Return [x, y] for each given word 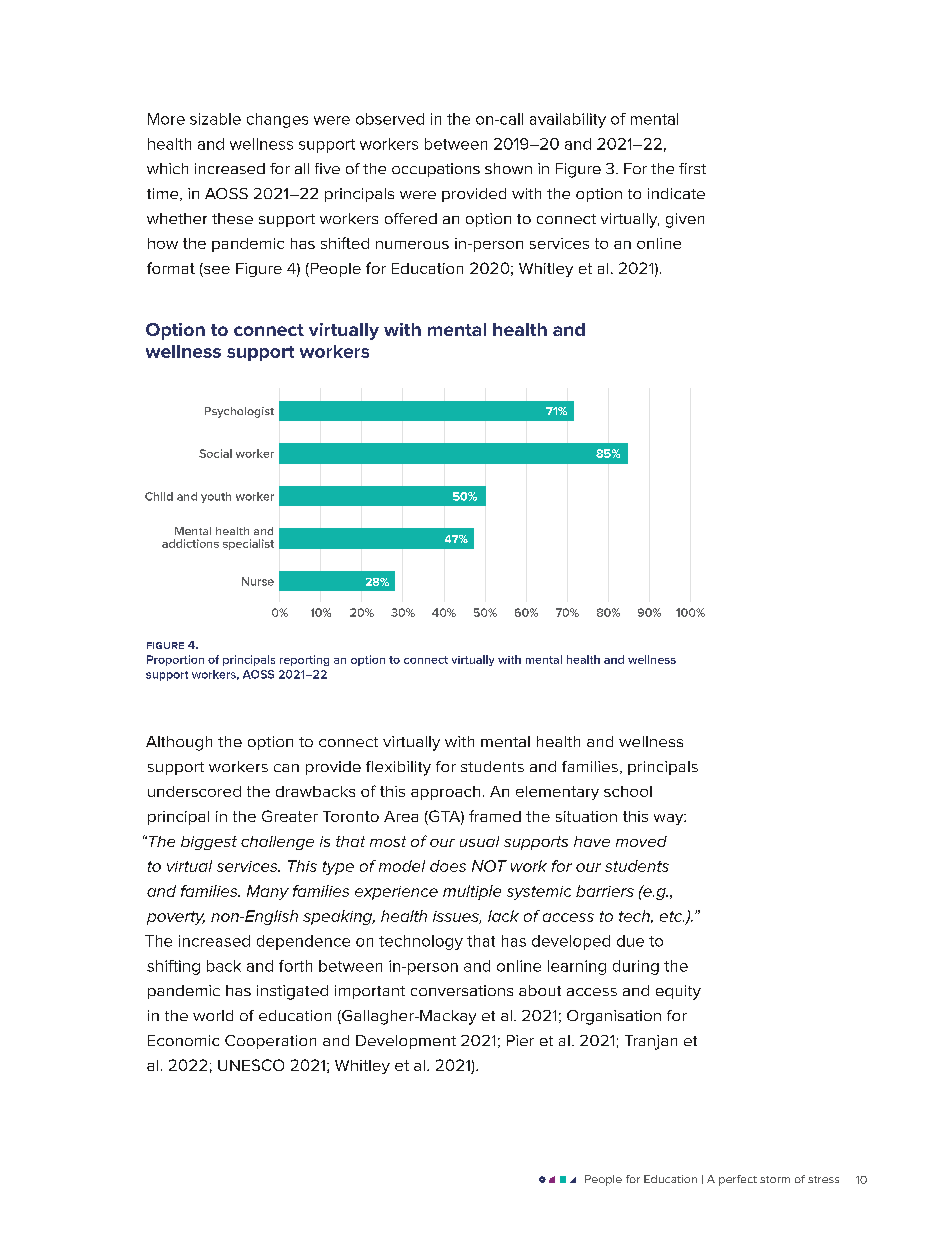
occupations [436, 170]
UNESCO [251, 1065]
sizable [215, 119]
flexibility [398, 768]
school [628, 791]
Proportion [175, 660]
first [692, 168]
